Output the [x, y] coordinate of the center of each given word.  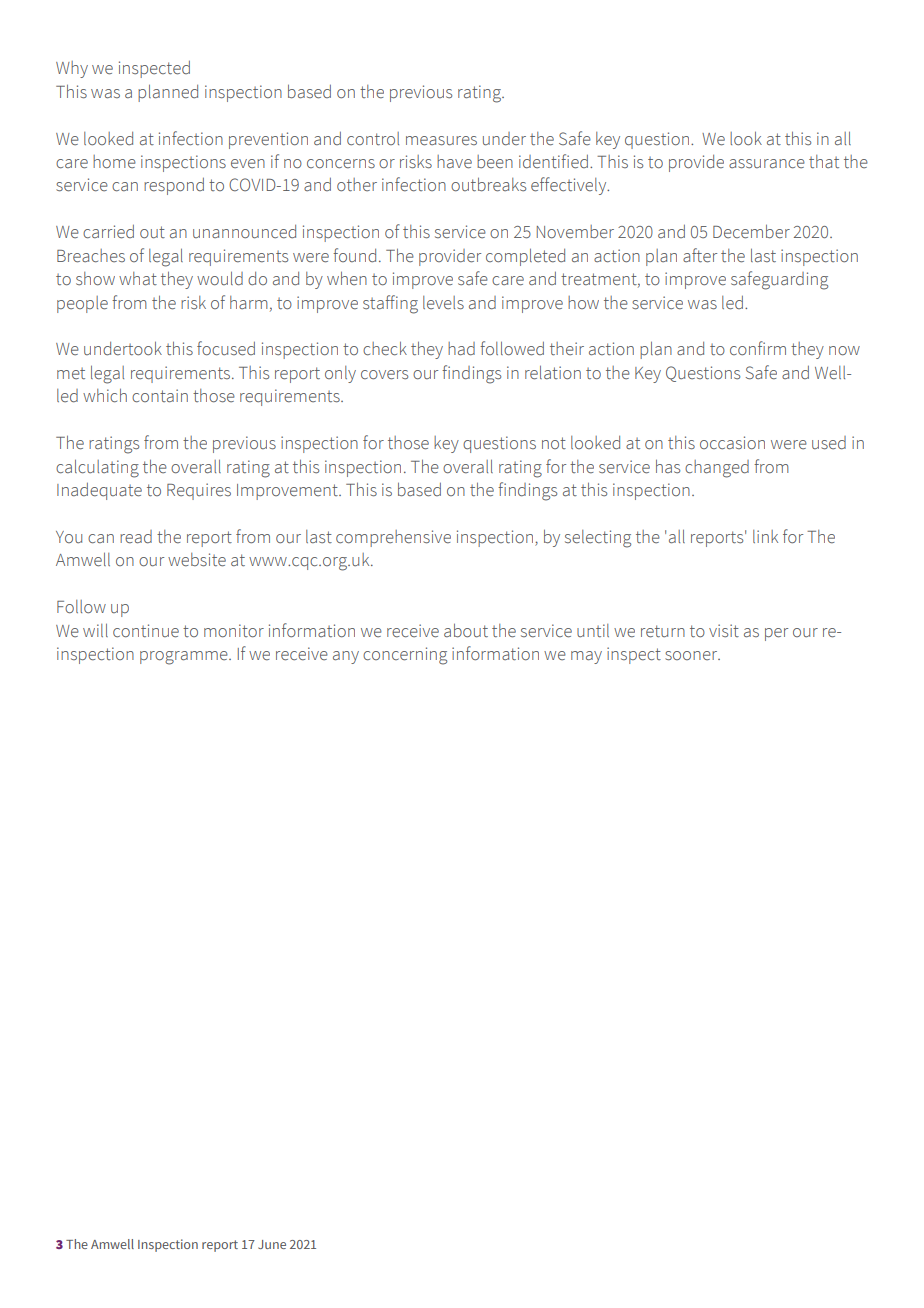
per [776, 634]
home [114, 162]
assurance [767, 164]
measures [441, 141]
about [466, 630]
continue [146, 631]
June [272, 1244]
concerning [405, 656]
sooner [692, 656]
